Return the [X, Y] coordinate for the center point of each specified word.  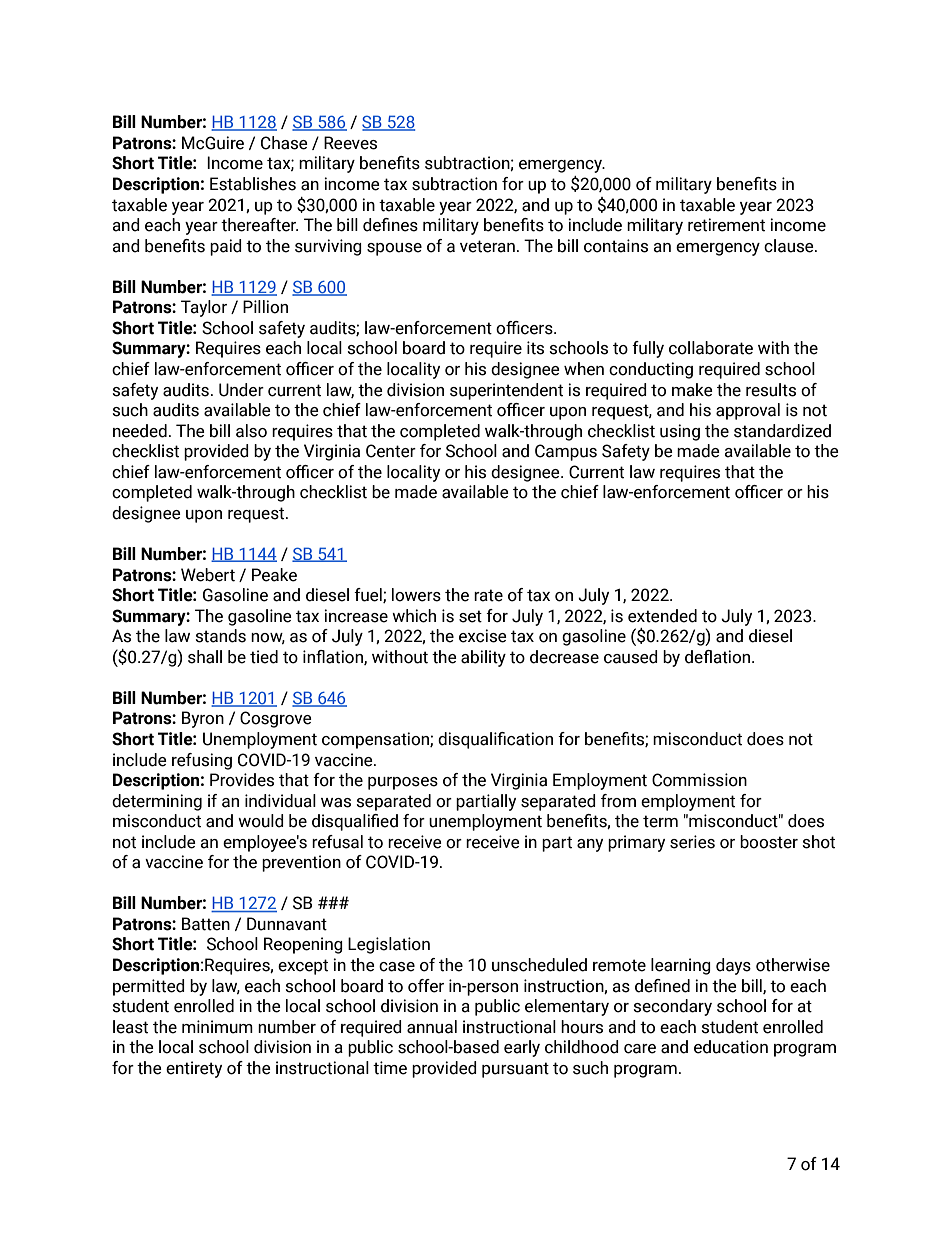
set [470, 616]
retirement [726, 225]
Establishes [253, 184]
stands [221, 636]
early [522, 1048]
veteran [487, 246]
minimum [217, 1027]
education [731, 1047]
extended [662, 616]
